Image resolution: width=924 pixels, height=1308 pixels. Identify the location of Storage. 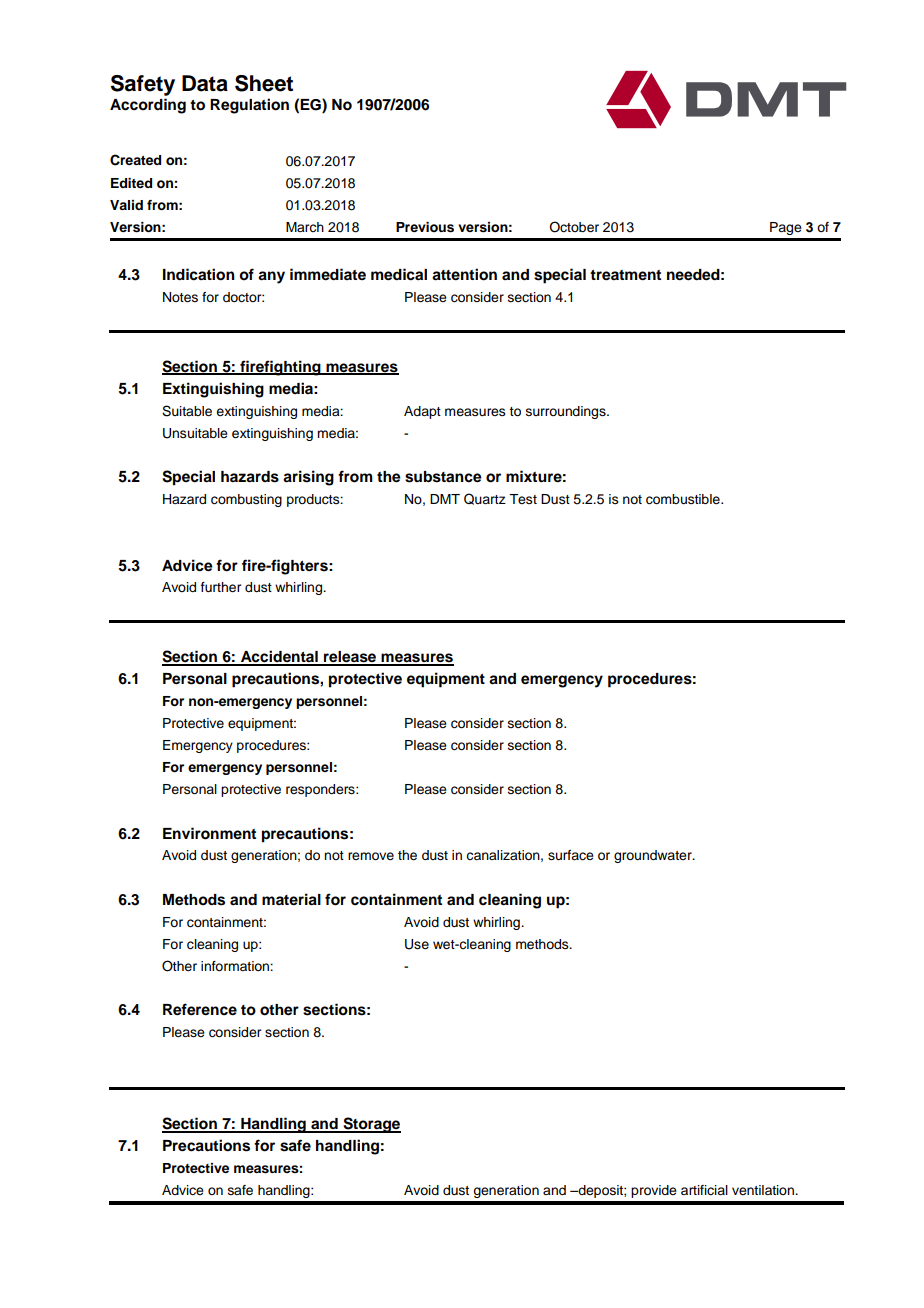
(371, 1125).
